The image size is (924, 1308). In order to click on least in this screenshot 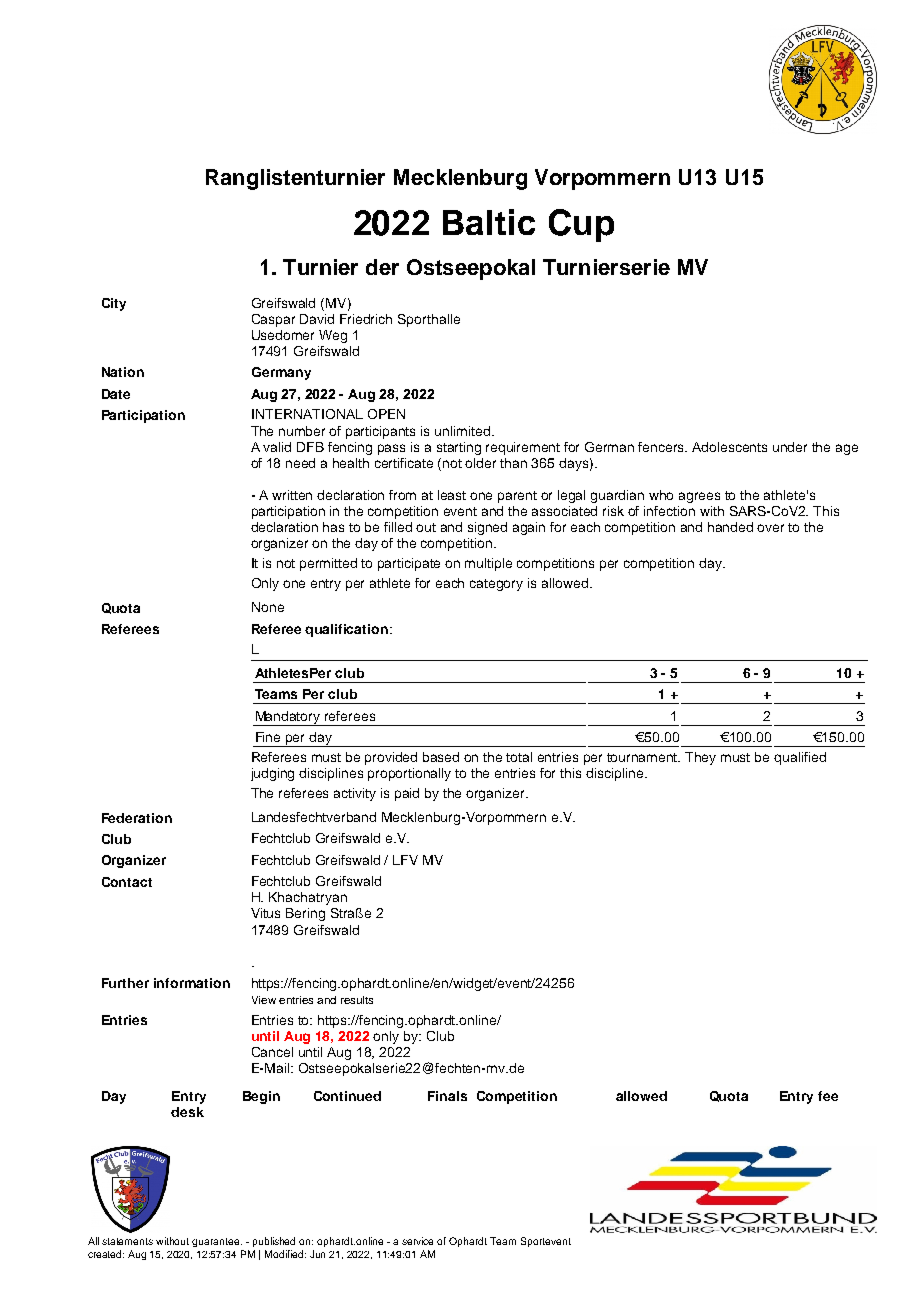, I will do `click(452, 495)`.
